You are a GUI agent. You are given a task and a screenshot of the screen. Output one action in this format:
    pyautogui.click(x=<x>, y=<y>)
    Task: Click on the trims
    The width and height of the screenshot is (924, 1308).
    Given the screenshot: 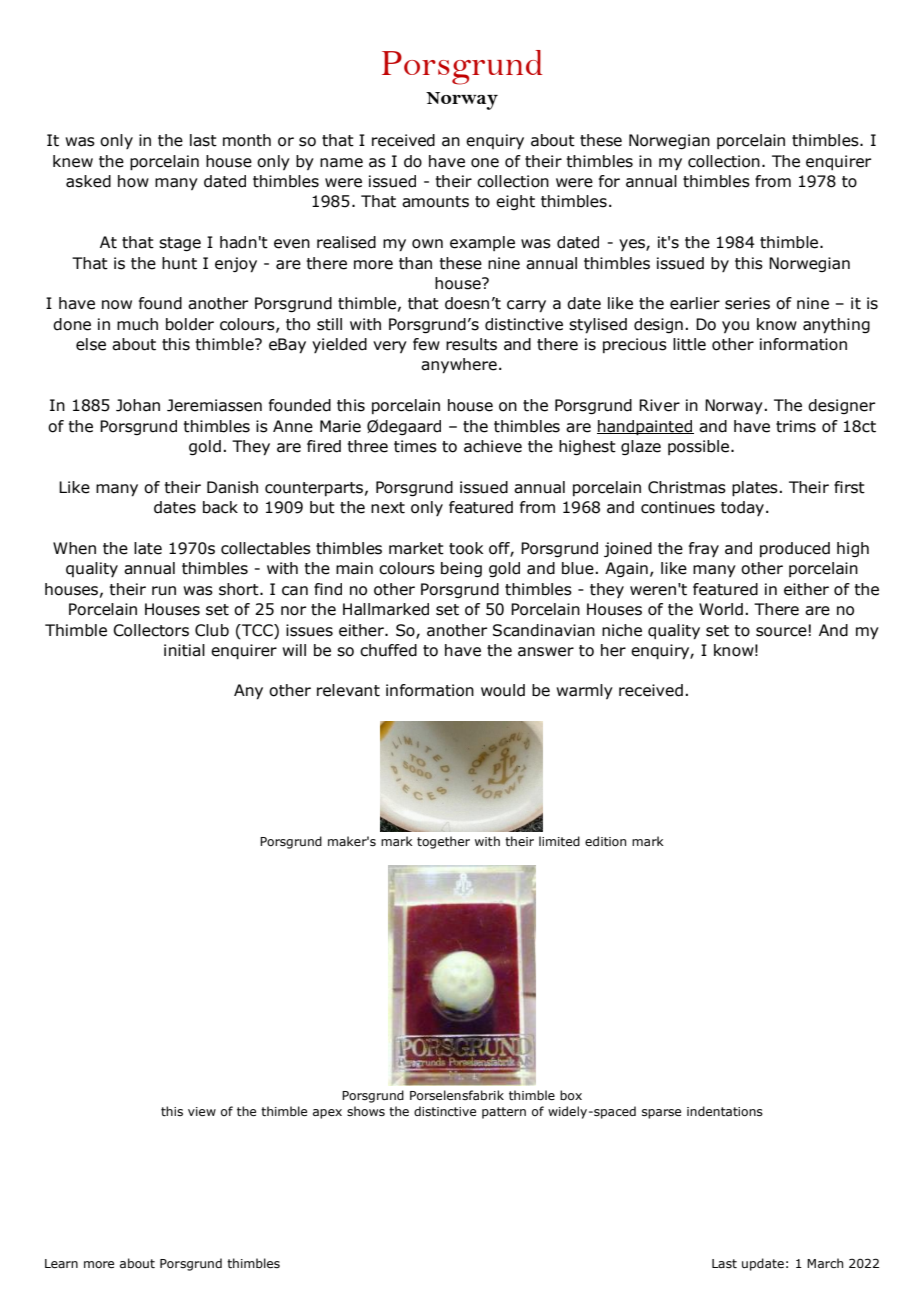 What is the action you would take?
    pyautogui.click(x=796, y=426)
